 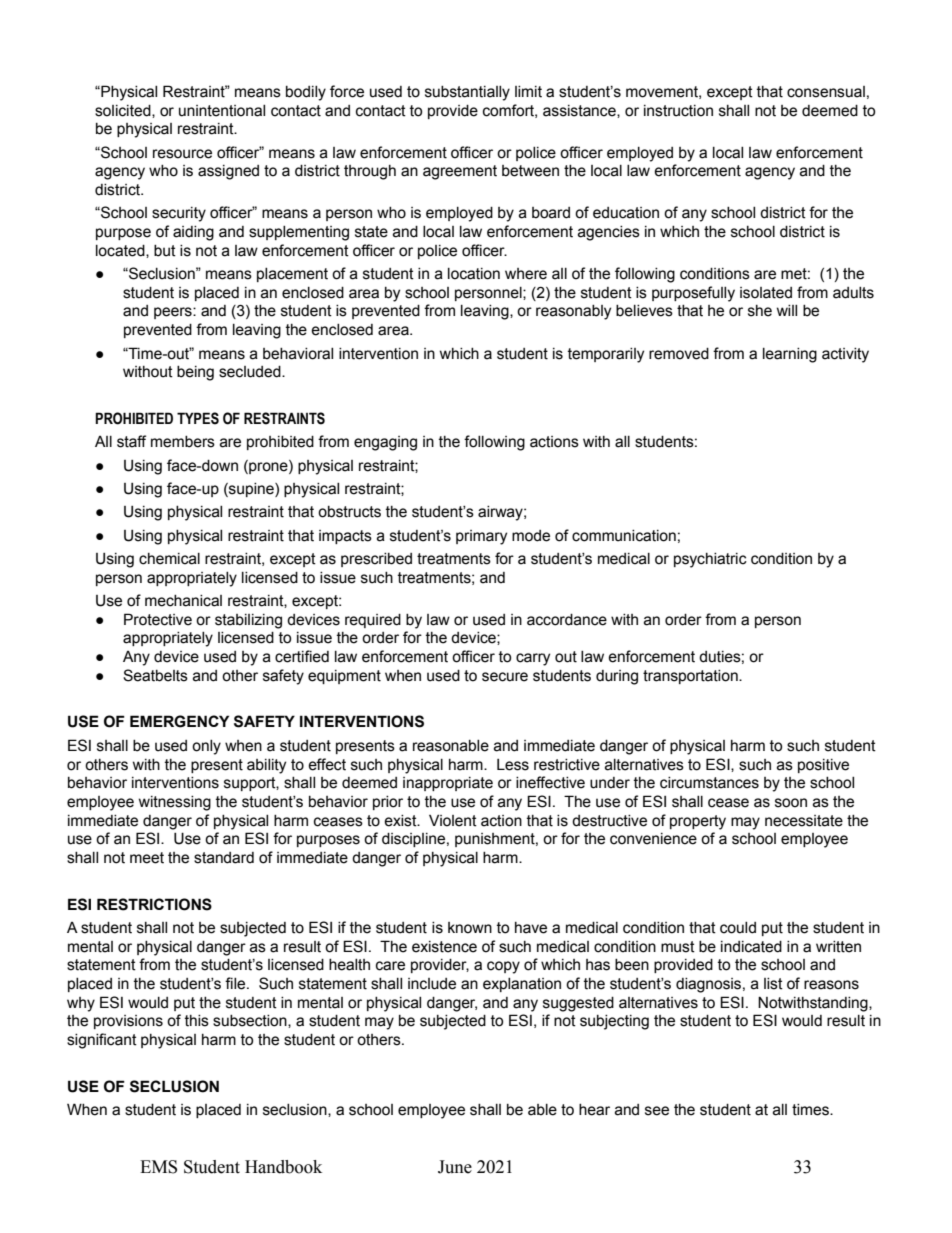 I want to click on consensual, so click(x=826, y=92).
